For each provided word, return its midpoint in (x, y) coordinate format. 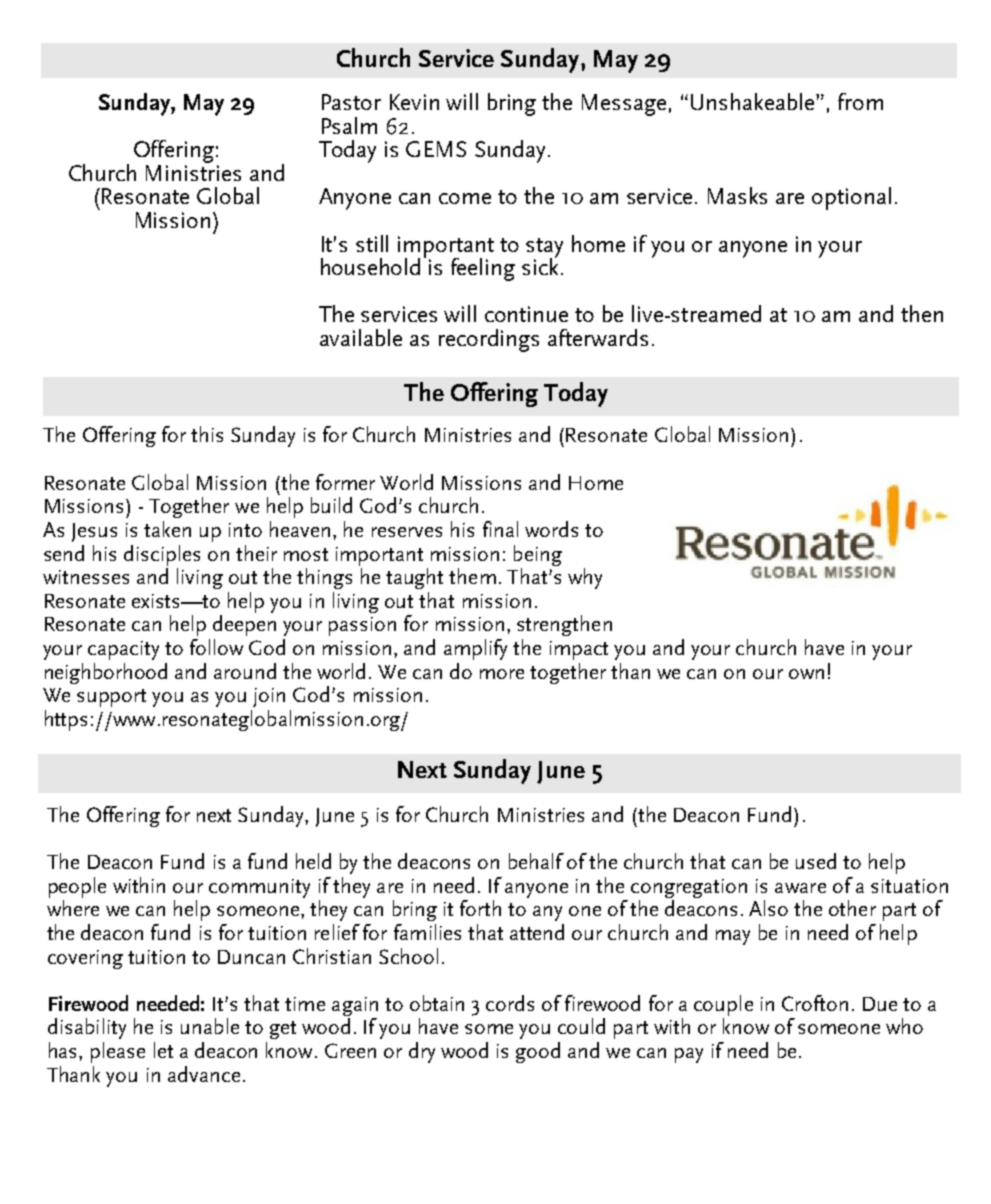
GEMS (436, 149)
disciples (162, 555)
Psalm (349, 125)
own (806, 674)
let (163, 1050)
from (860, 101)
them (472, 576)
